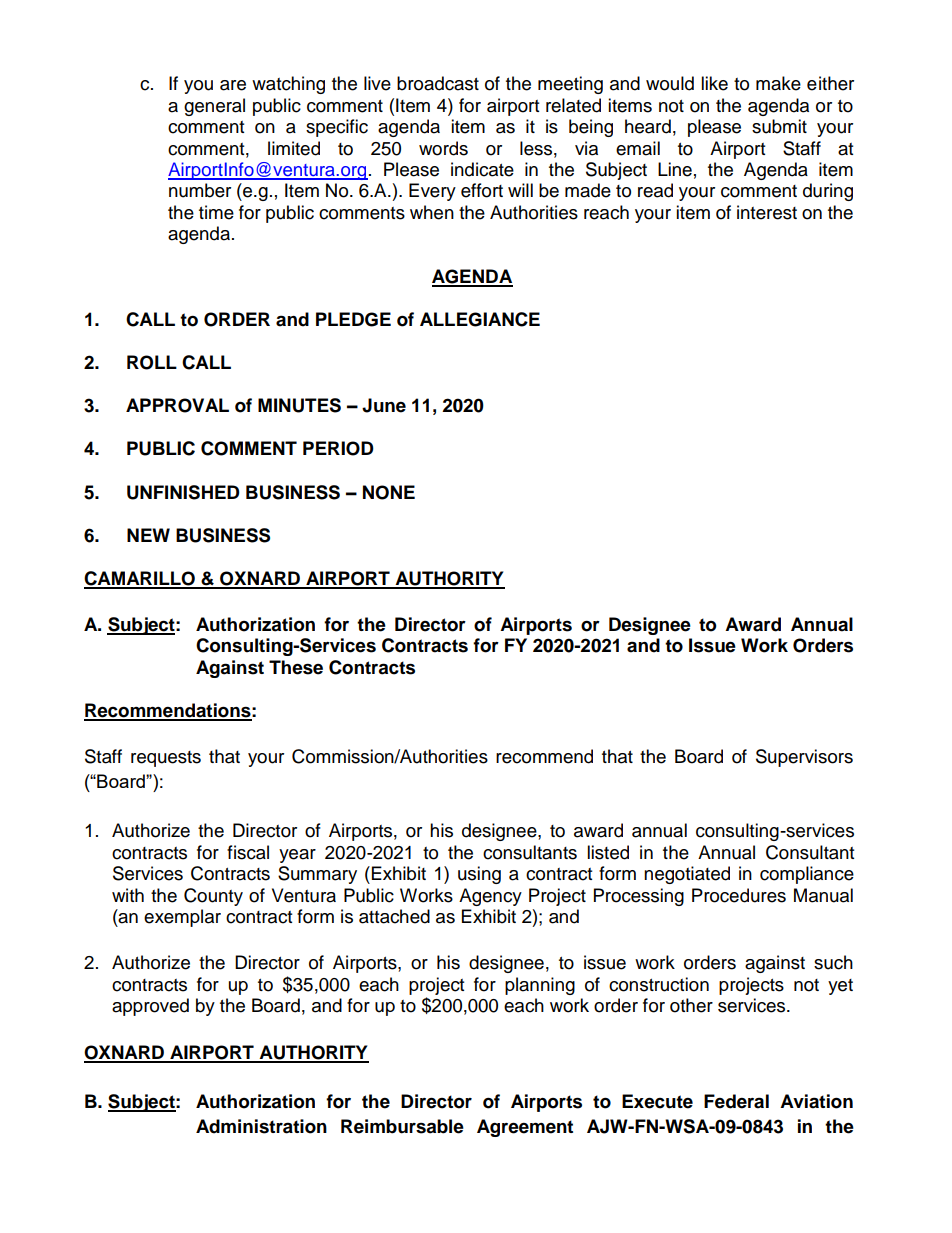  Describe the element at coordinates (443, 148) in the screenshot. I see `words` at that location.
